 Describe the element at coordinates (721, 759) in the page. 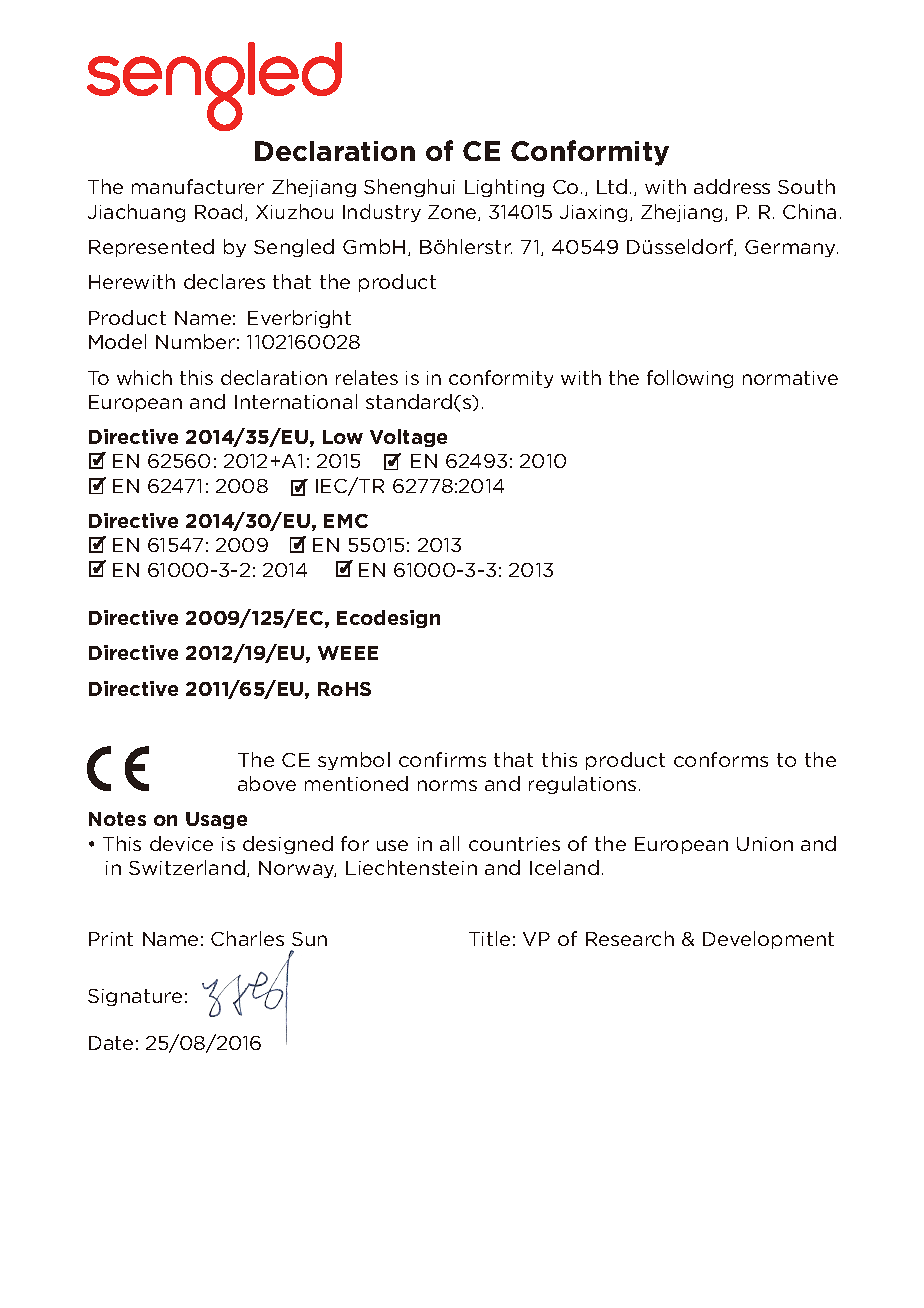

I see `conforms` at that location.
